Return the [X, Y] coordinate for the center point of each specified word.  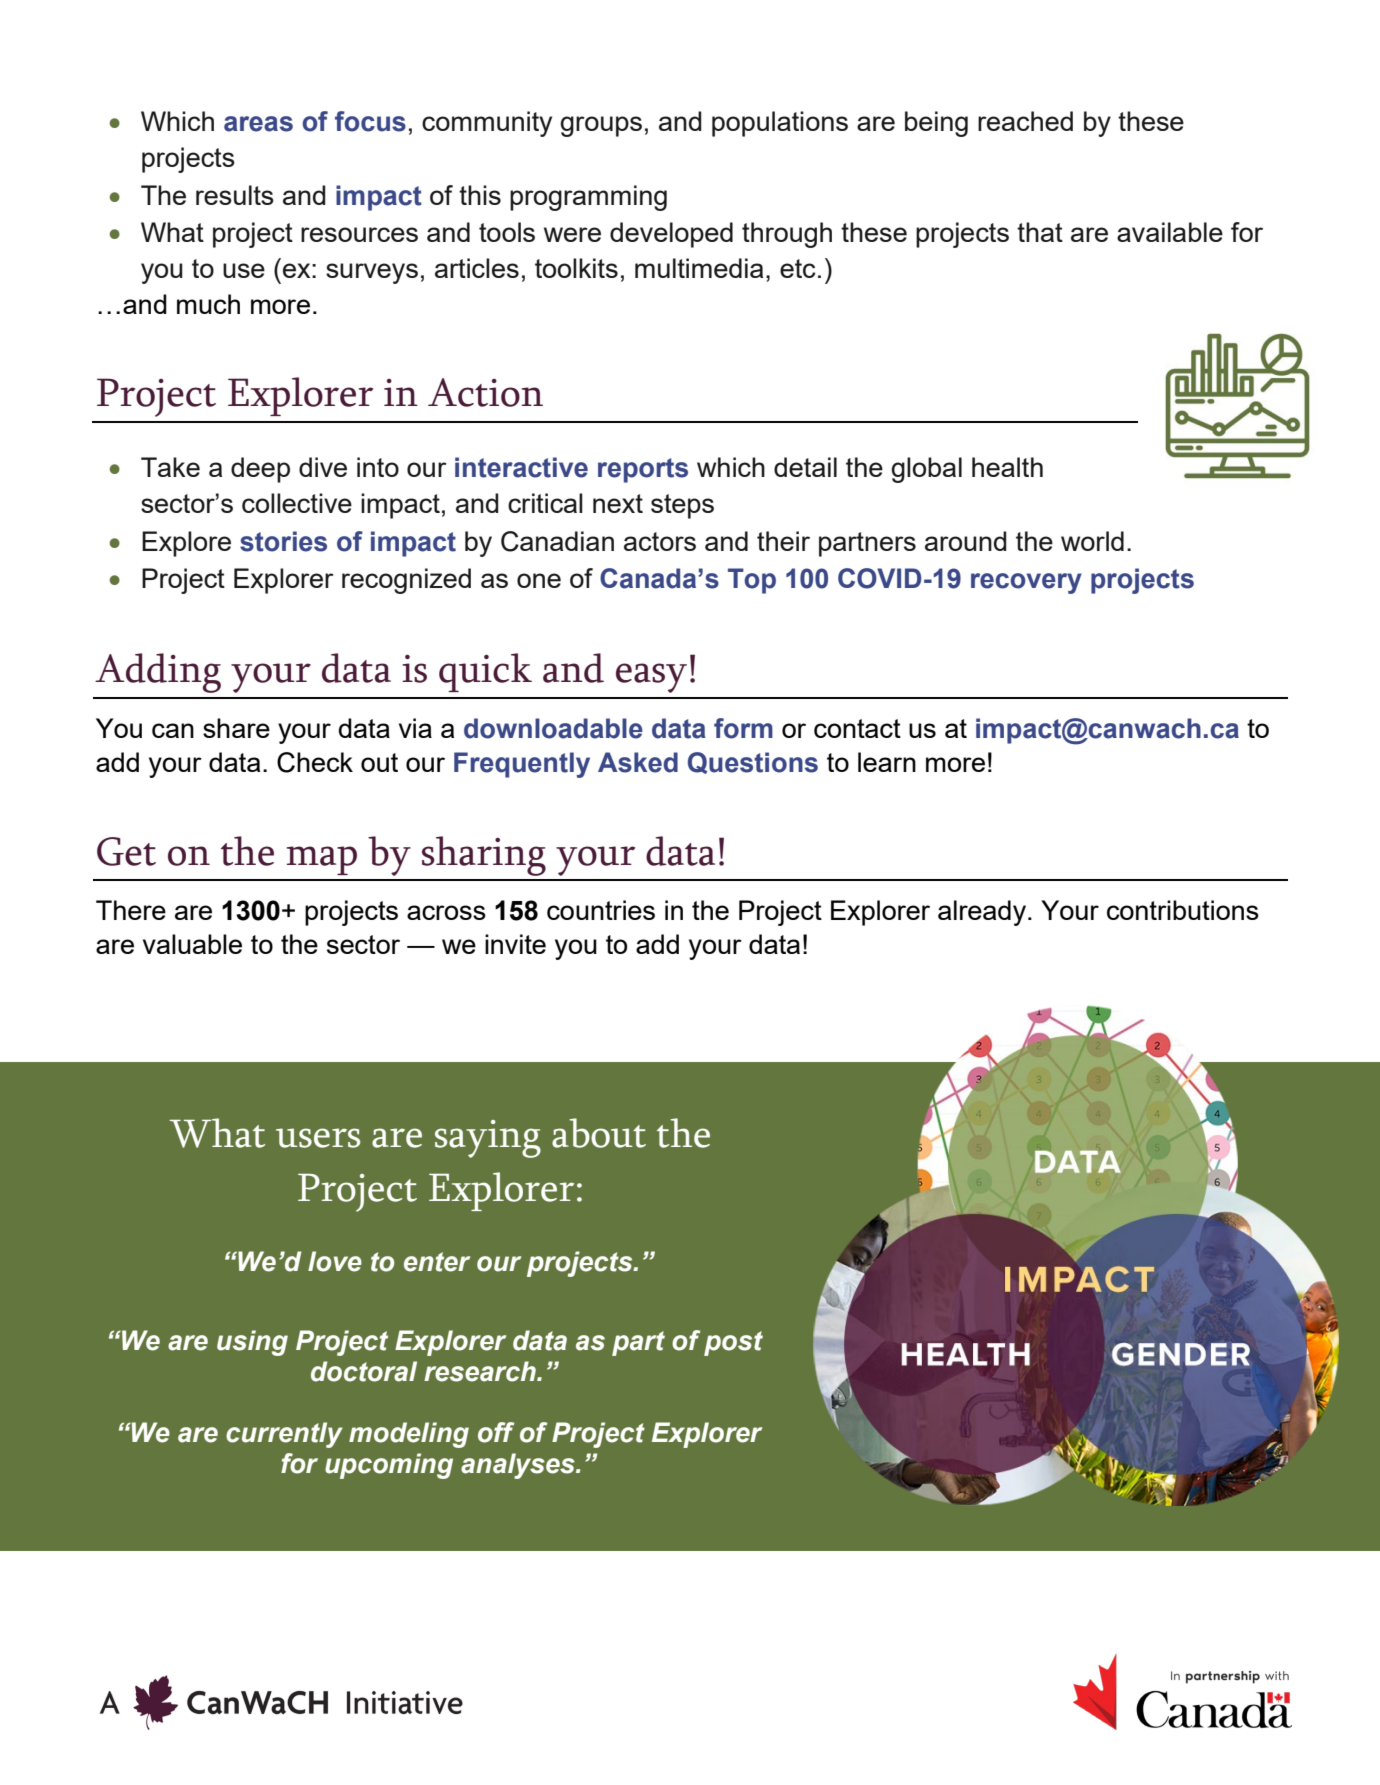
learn [887, 762]
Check [315, 762]
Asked [638, 762]
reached [1025, 121]
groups [601, 126]
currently [284, 1435]
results [235, 195]
